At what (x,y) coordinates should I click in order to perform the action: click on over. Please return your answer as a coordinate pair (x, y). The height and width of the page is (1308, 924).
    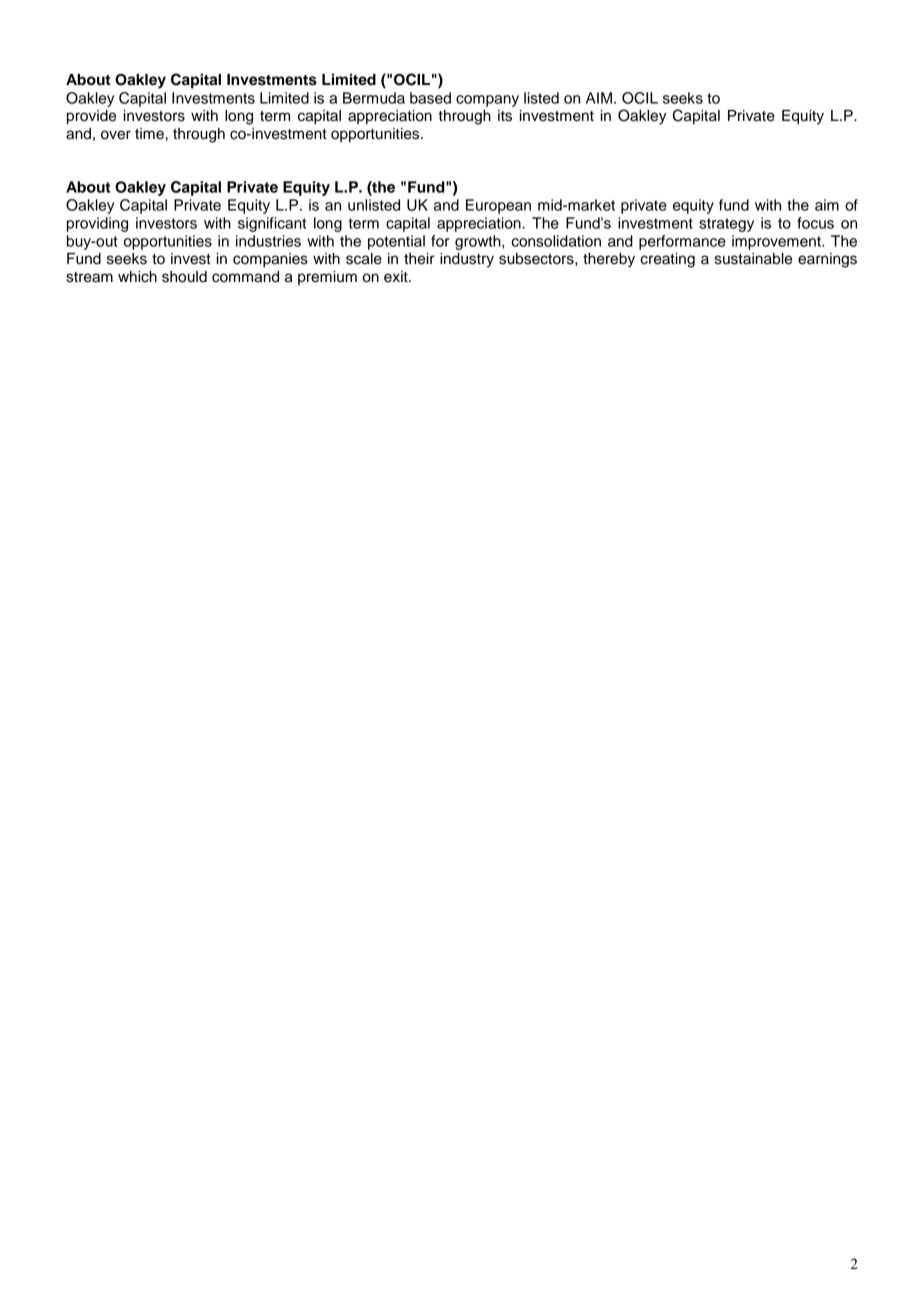
    Looking at the image, I should click on (116, 135).
